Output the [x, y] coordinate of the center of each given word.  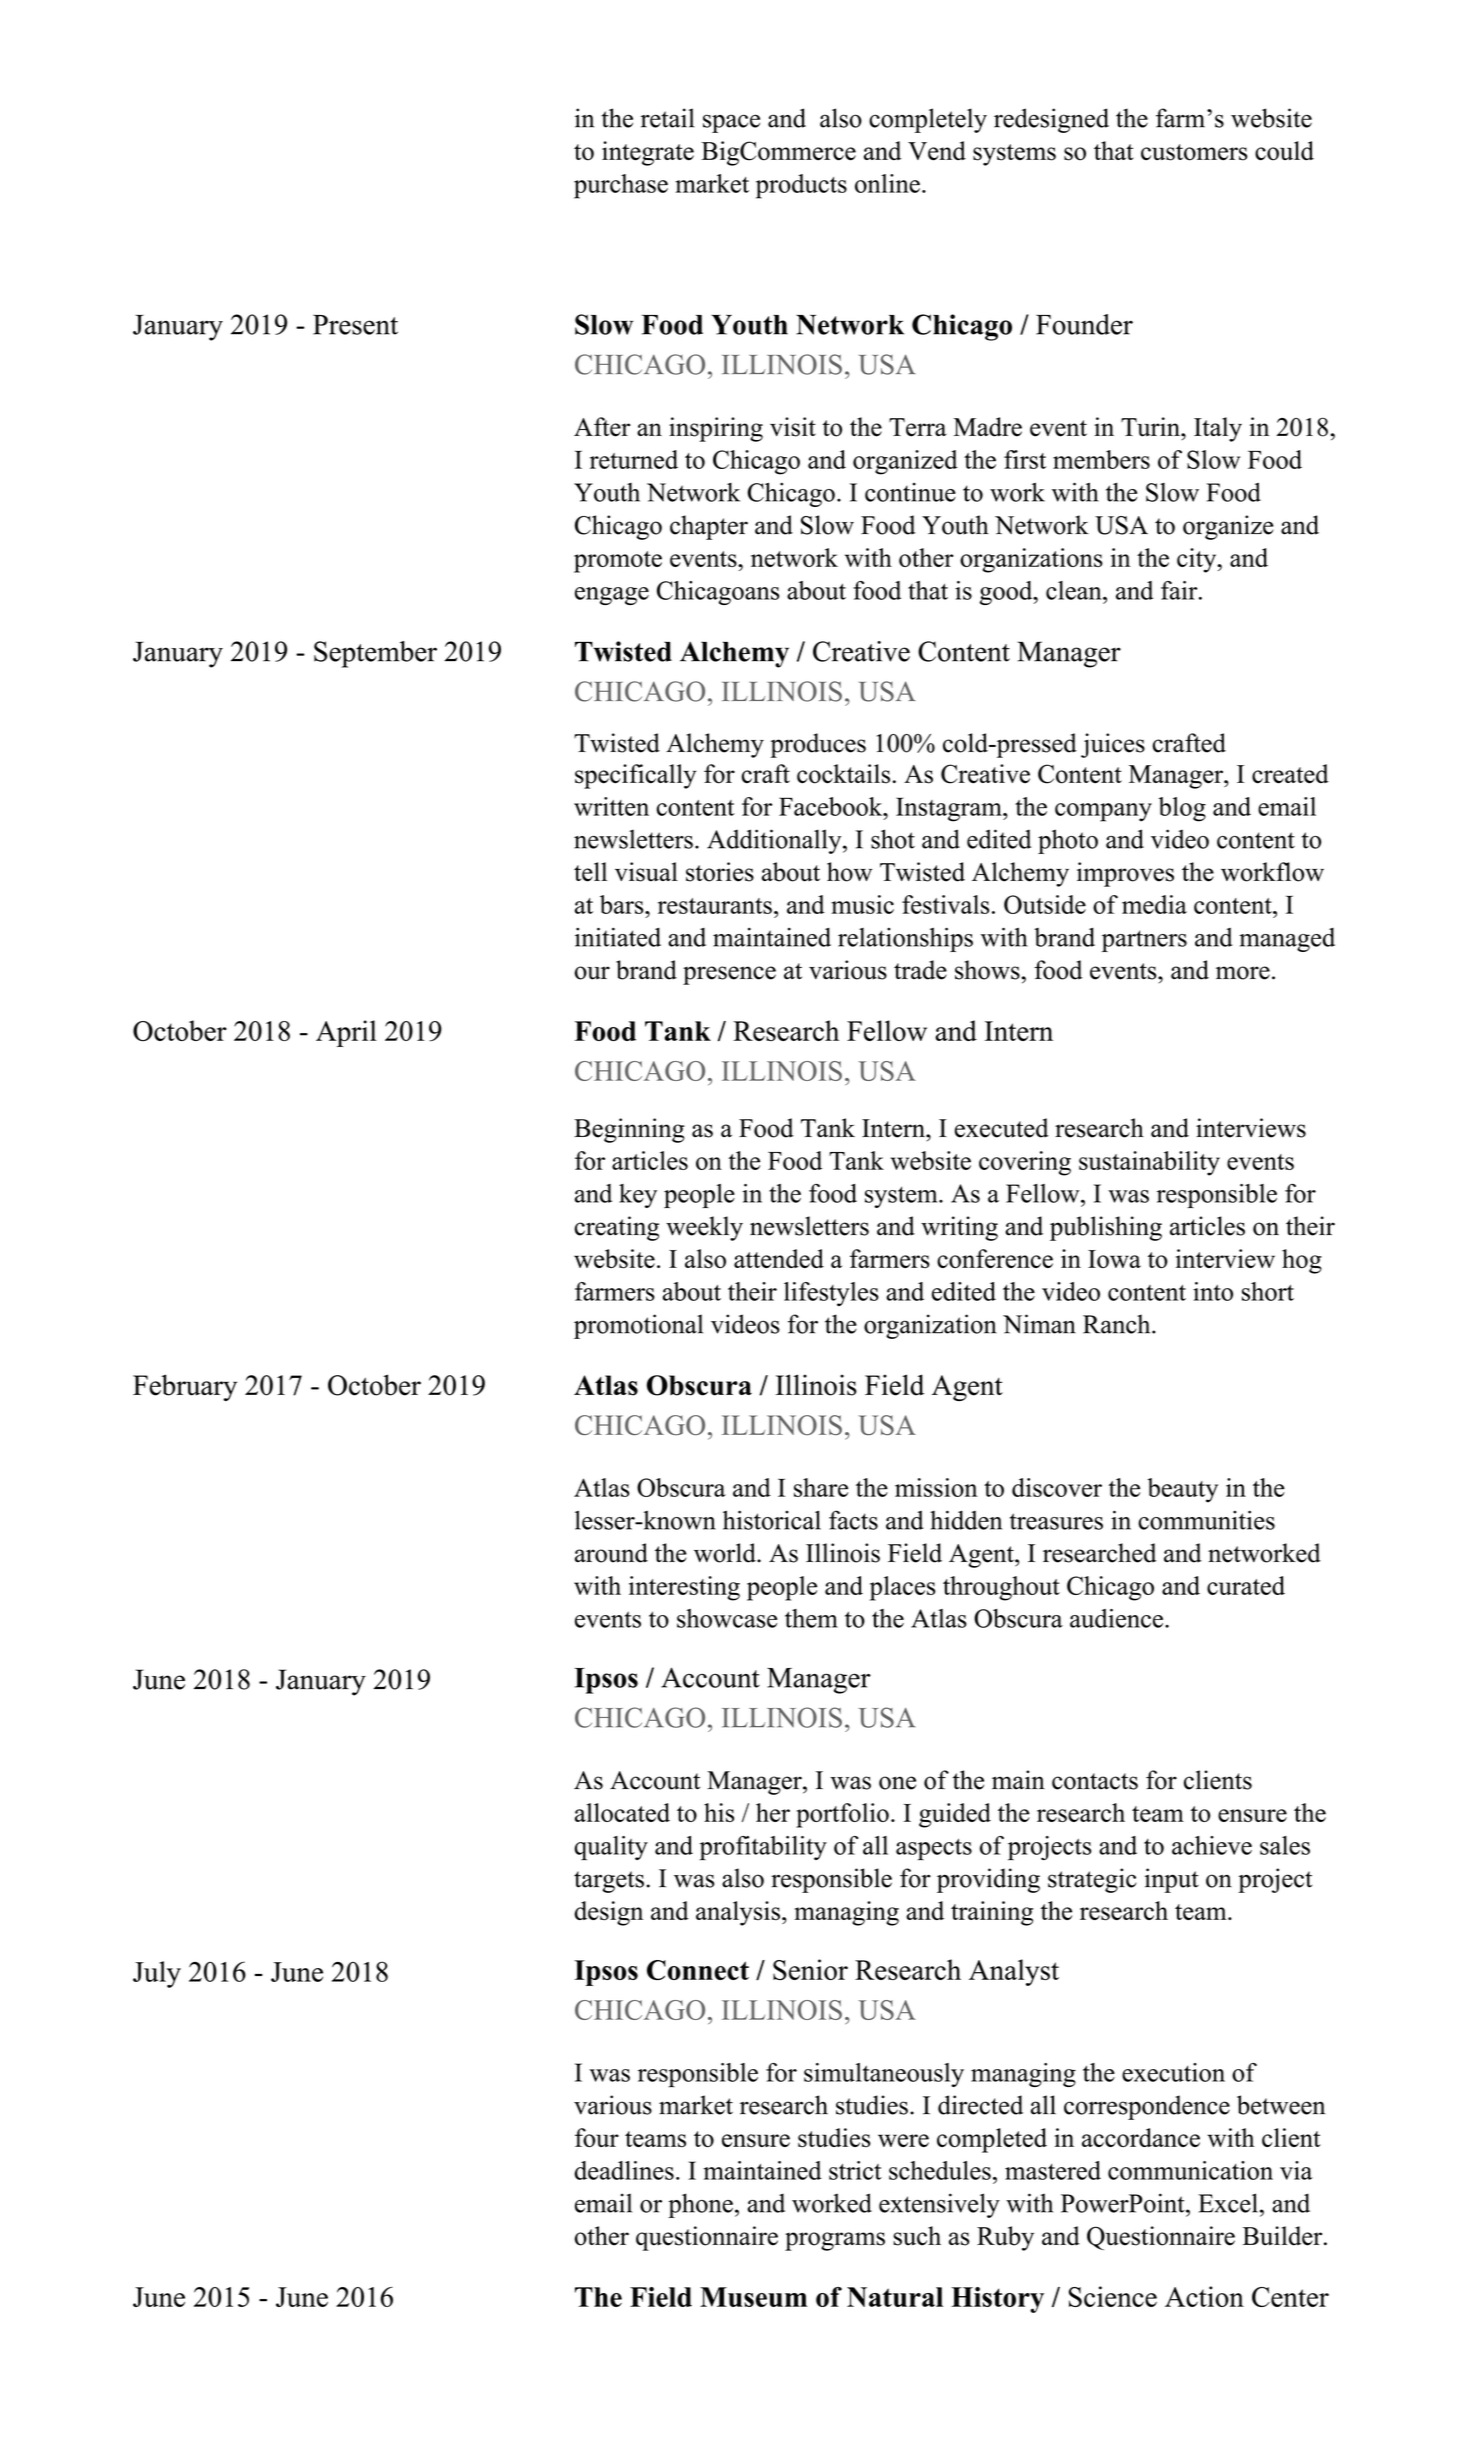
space [731, 123]
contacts [1095, 1781]
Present [355, 325]
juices [1113, 745]
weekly [704, 1228]
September [375, 654]
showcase [727, 1618]
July [157, 1974]
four [597, 2137]
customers [1194, 152]
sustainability [1149, 1163]
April [346, 1033]
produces [818, 745]
